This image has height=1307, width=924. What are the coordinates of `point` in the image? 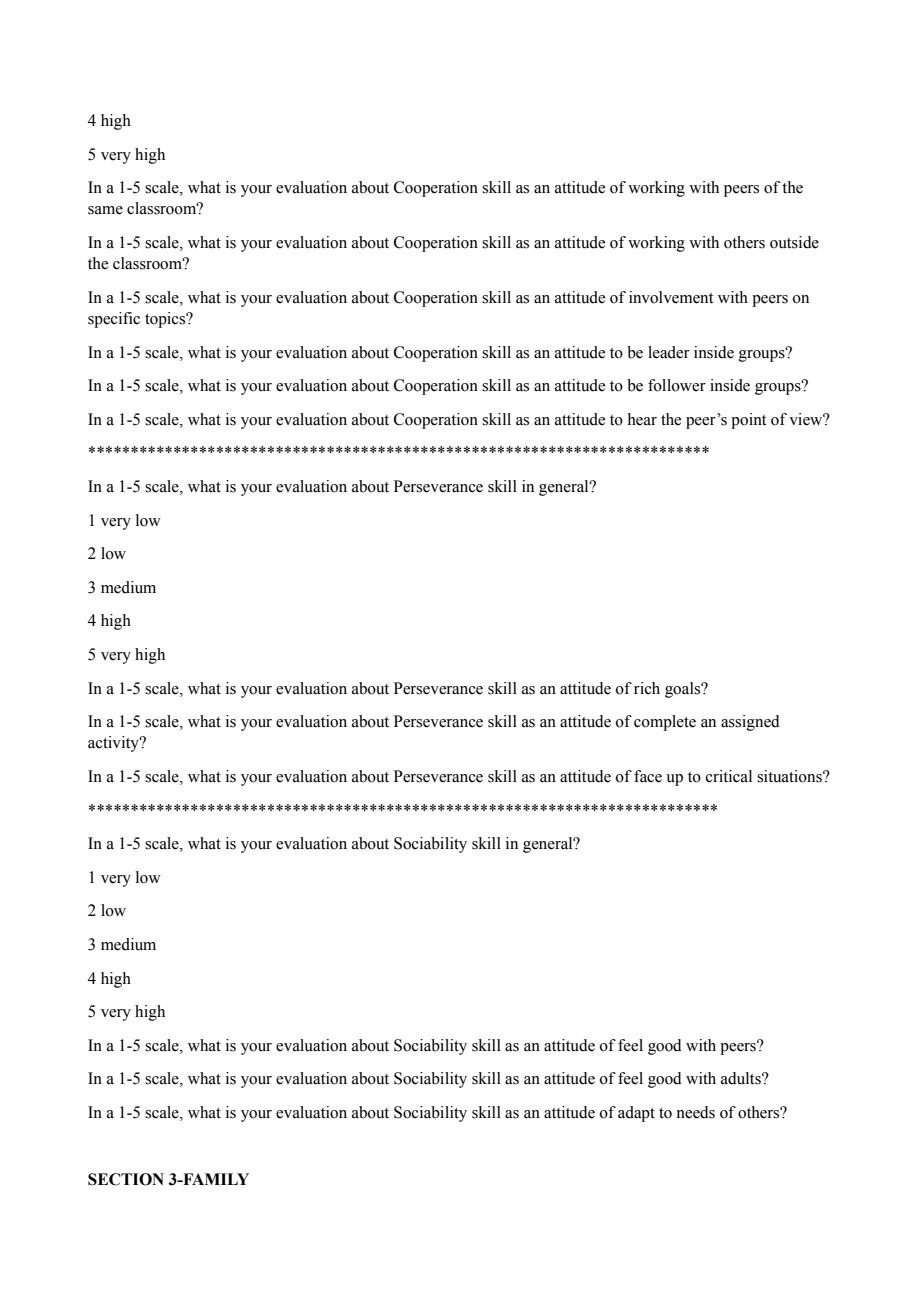 It's located at (748, 421).
